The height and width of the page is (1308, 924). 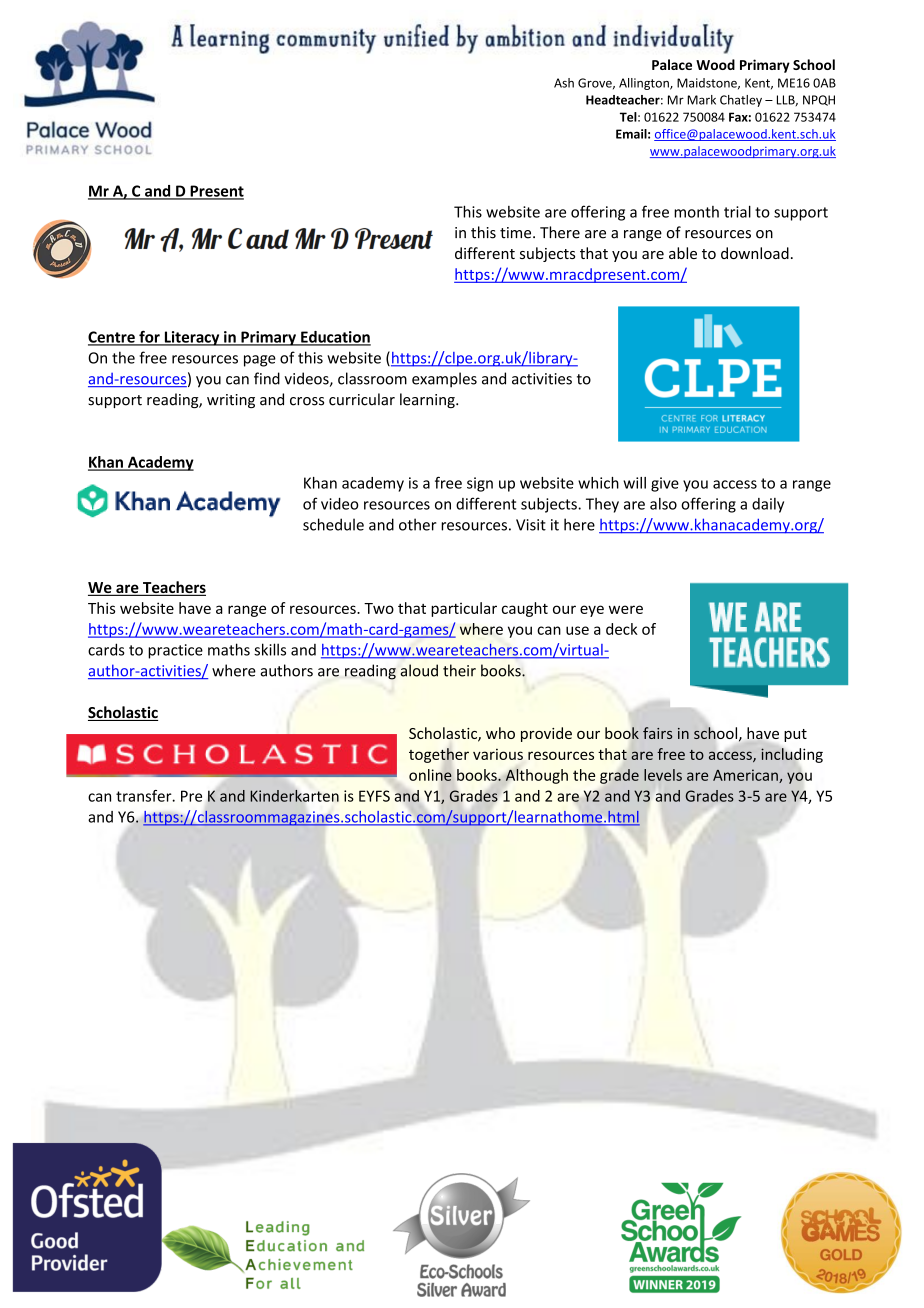 I want to click on were, so click(x=626, y=609).
